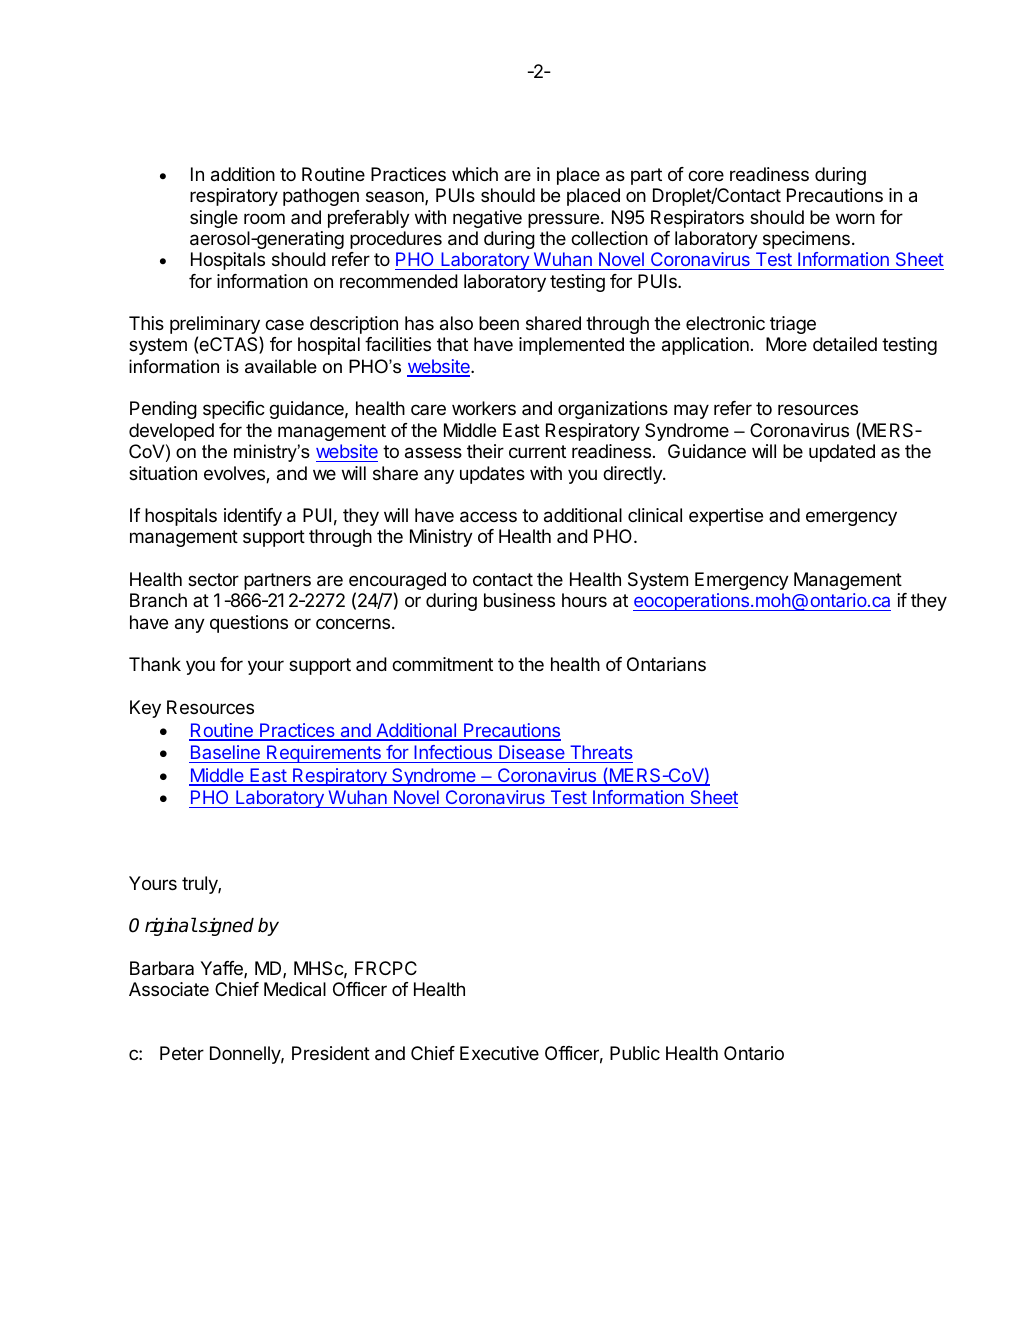 This image has width=1032, height=1335. What do you see at coordinates (492, 475) in the image?
I see `updates` at bounding box center [492, 475].
